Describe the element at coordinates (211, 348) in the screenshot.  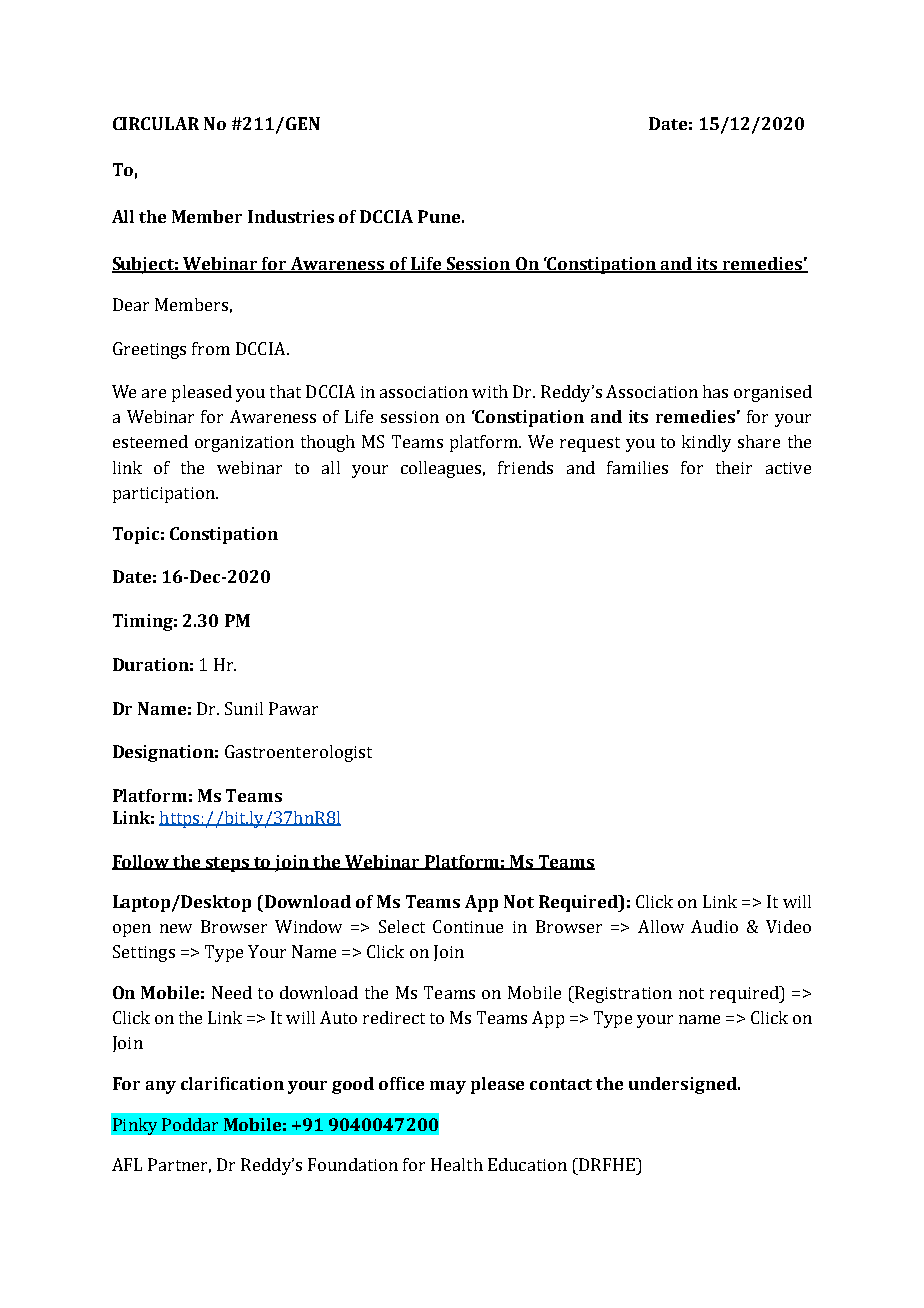
I see `from` at that location.
